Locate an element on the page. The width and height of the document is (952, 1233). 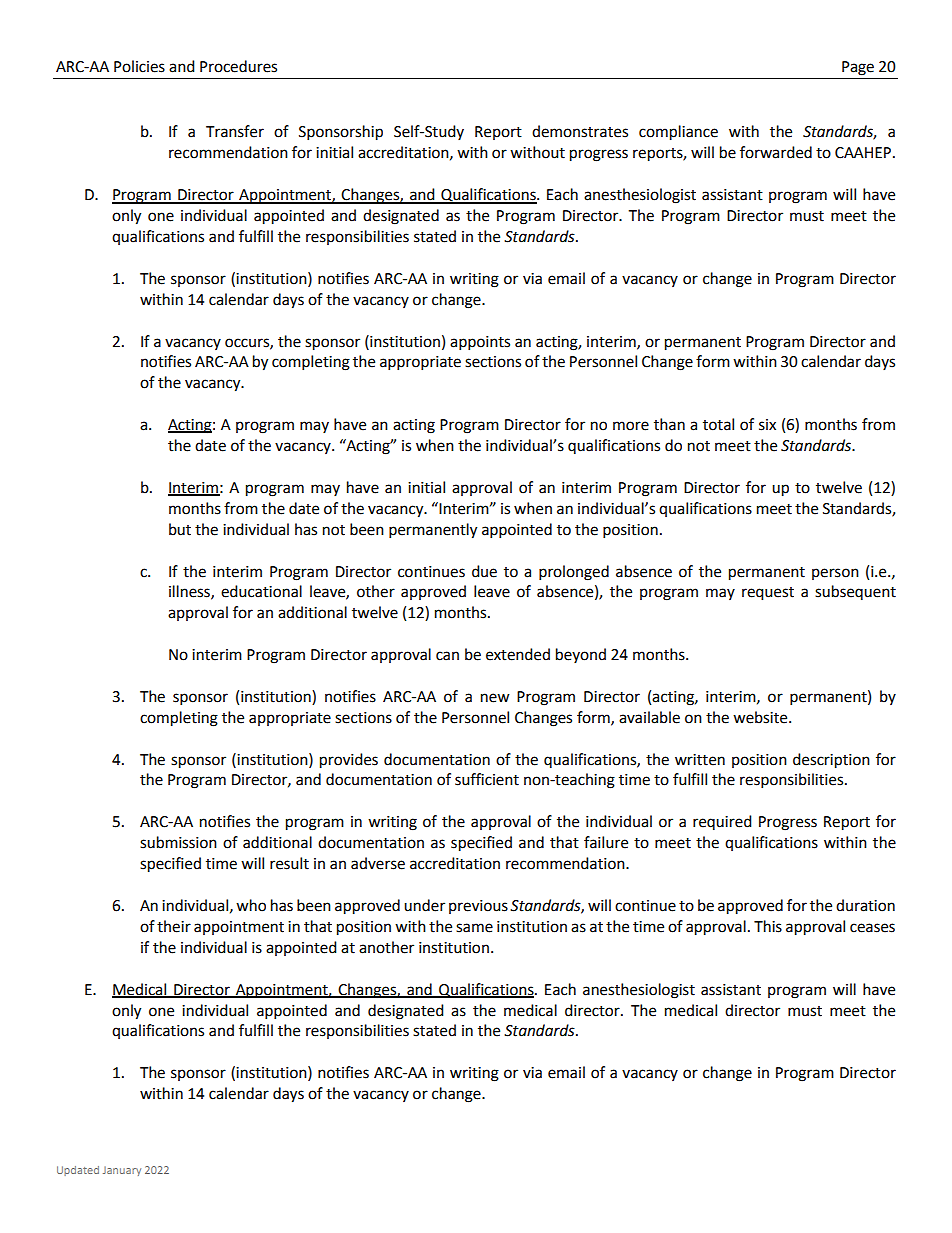
submission is located at coordinates (178, 842).
